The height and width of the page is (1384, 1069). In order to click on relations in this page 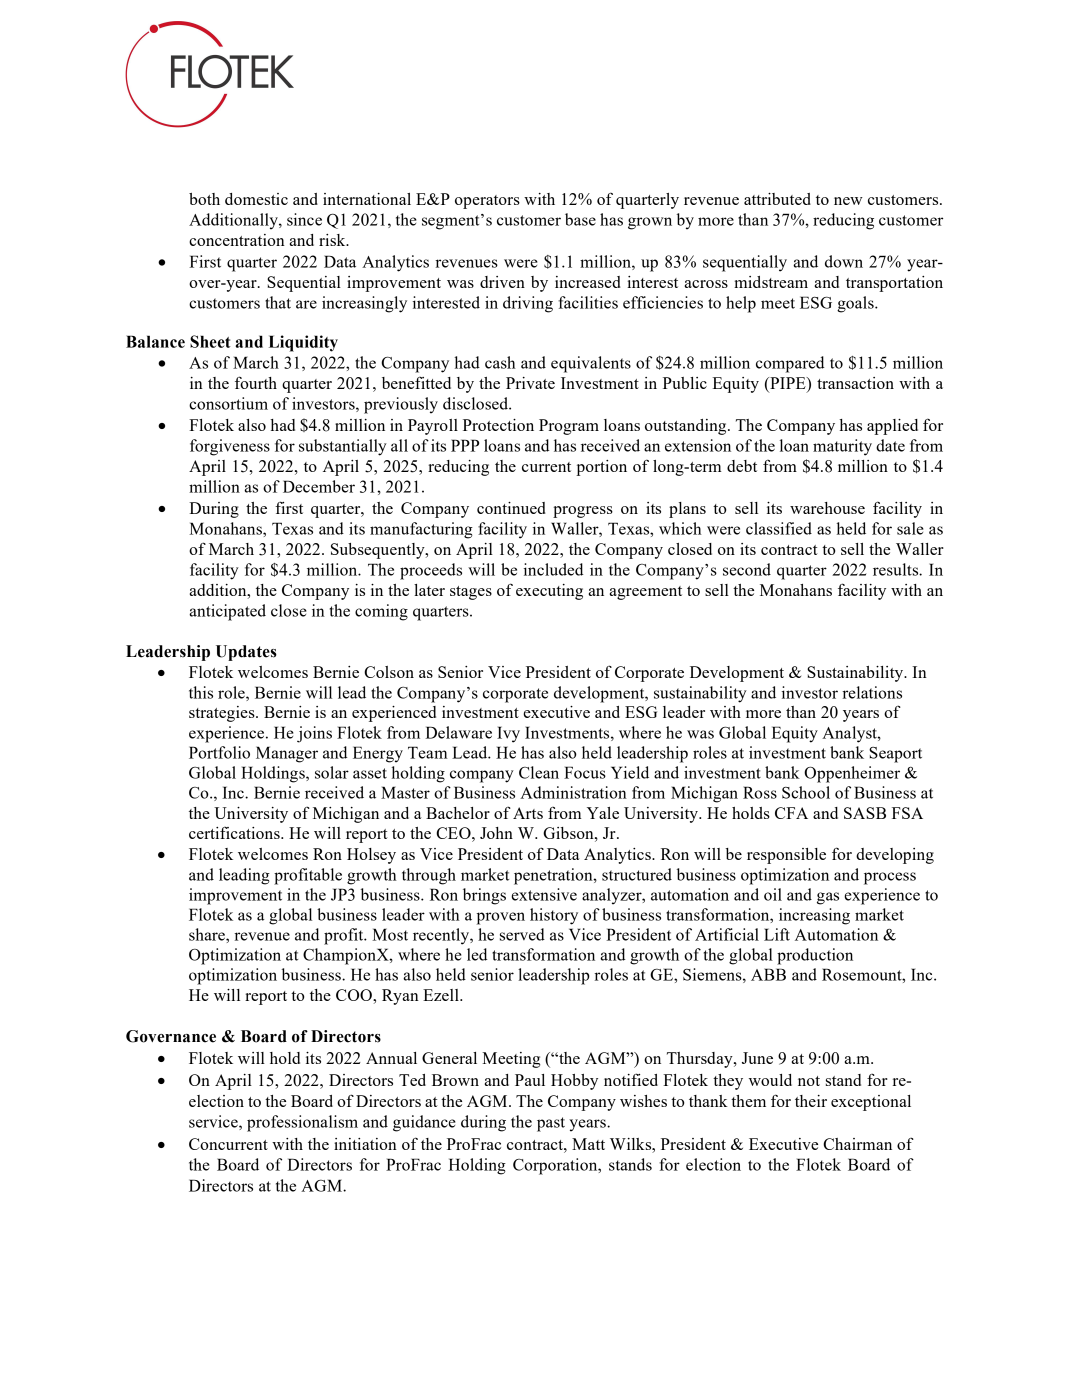, I will do `click(872, 692)`.
